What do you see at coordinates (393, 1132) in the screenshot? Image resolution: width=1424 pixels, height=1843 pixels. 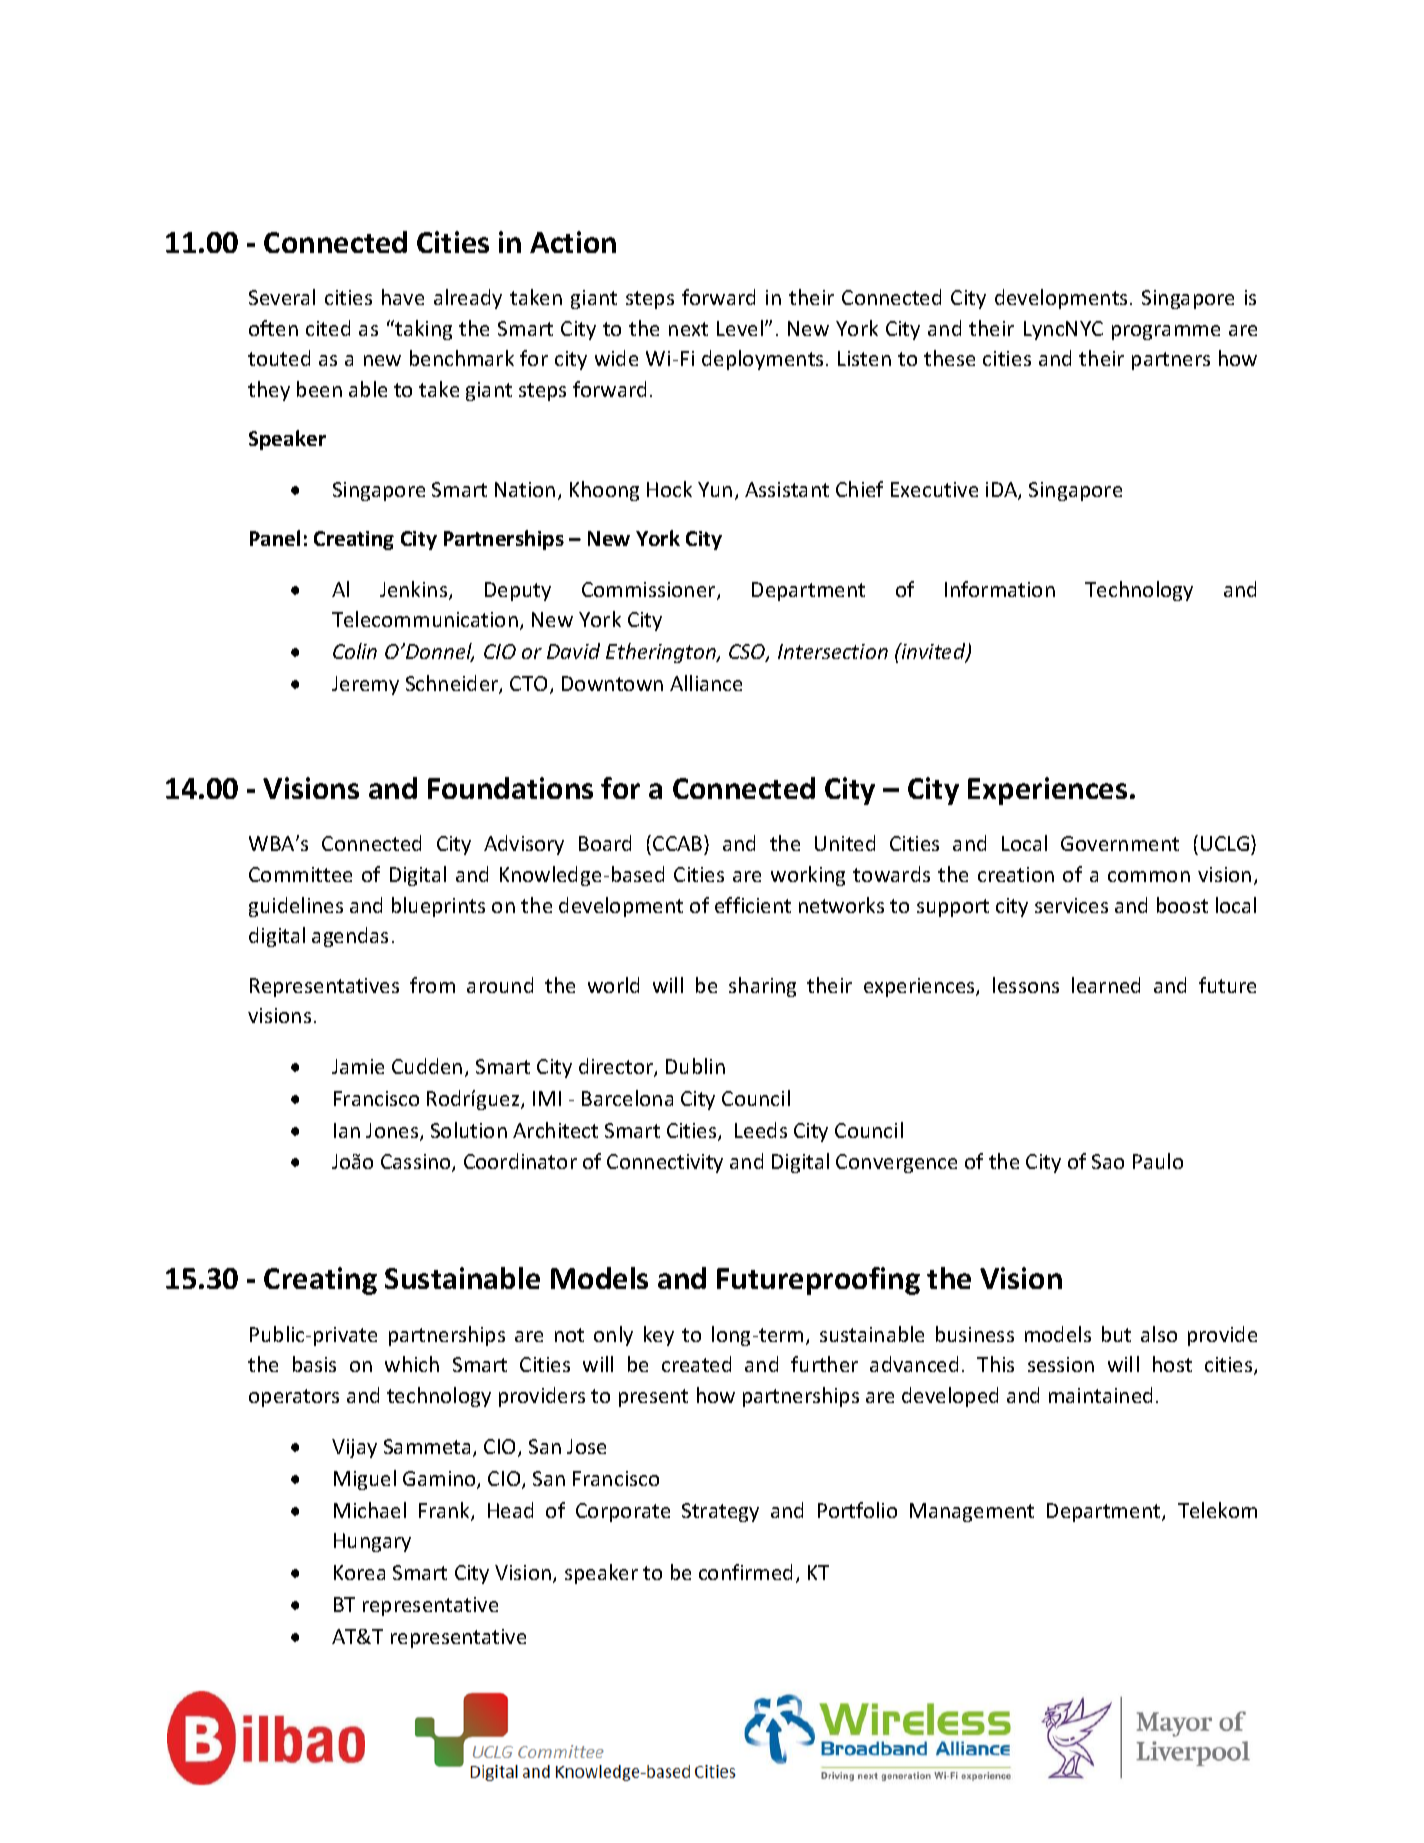 I see `Jones` at bounding box center [393, 1132].
